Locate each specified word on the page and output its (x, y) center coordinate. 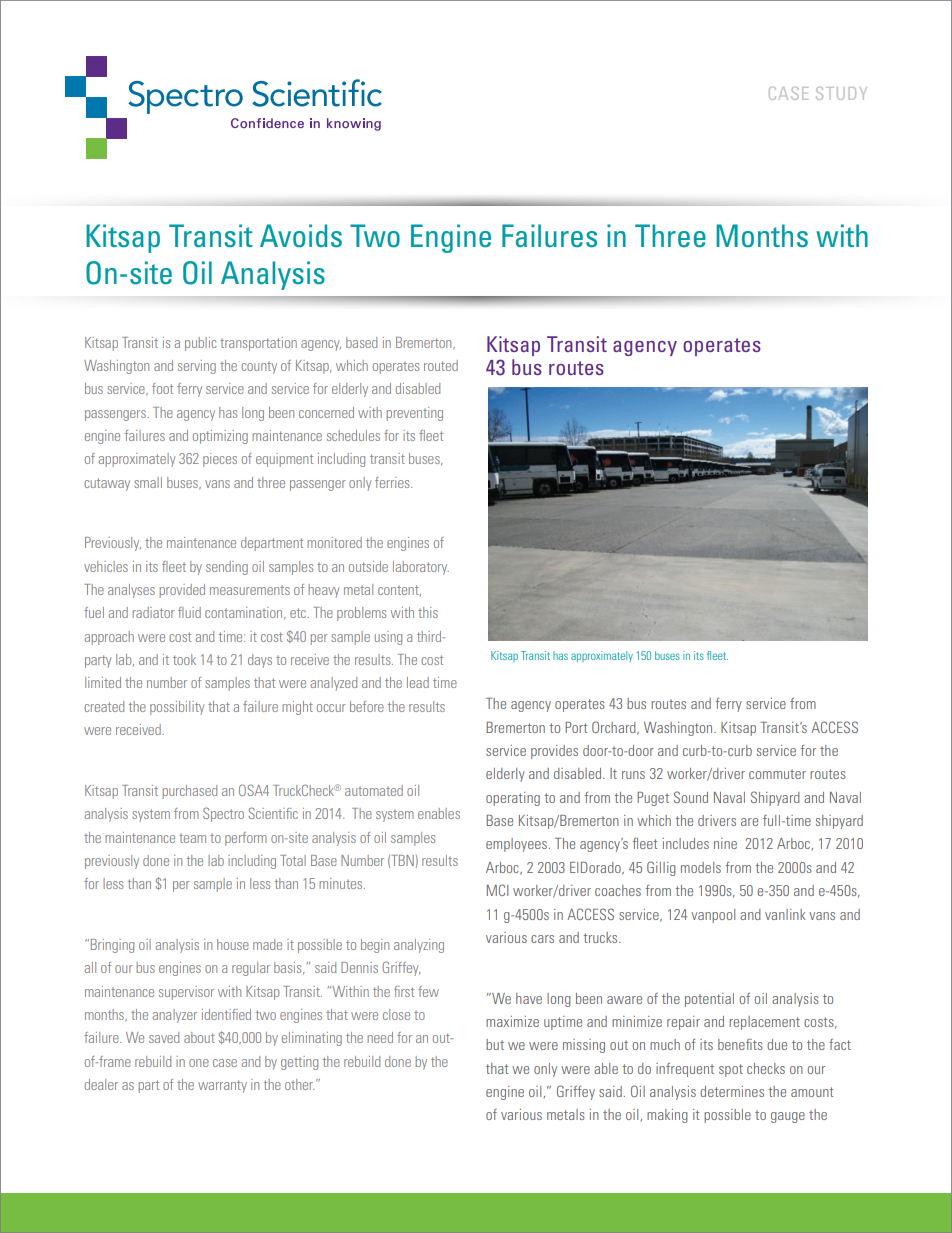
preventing (415, 414)
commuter (777, 774)
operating (513, 799)
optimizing (220, 437)
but (495, 1044)
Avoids (301, 236)
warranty (222, 1086)
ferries (393, 482)
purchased (190, 792)
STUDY (841, 93)
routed (441, 365)
